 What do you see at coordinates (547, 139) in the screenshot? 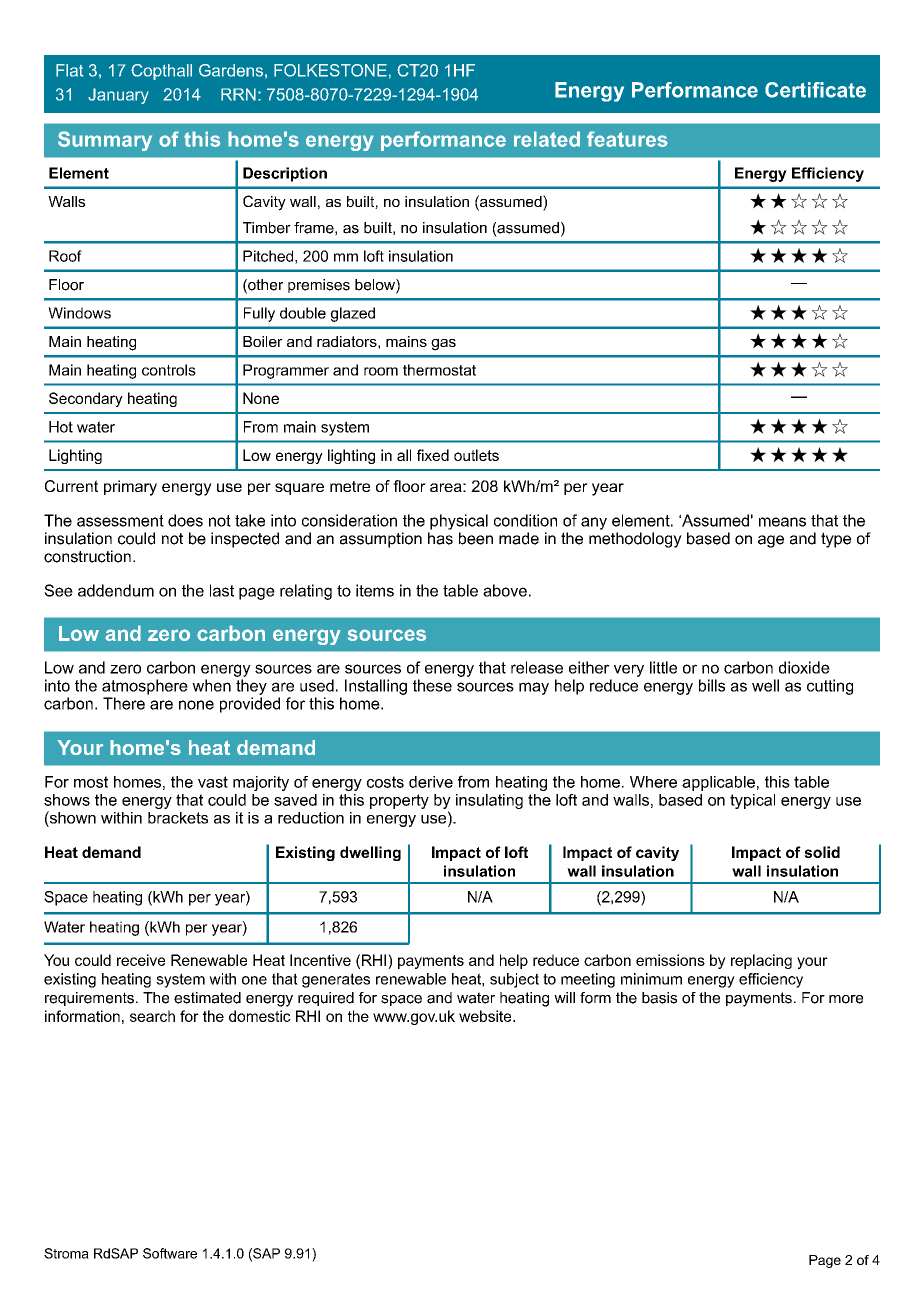
I see `related` at bounding box center [547, 139].
